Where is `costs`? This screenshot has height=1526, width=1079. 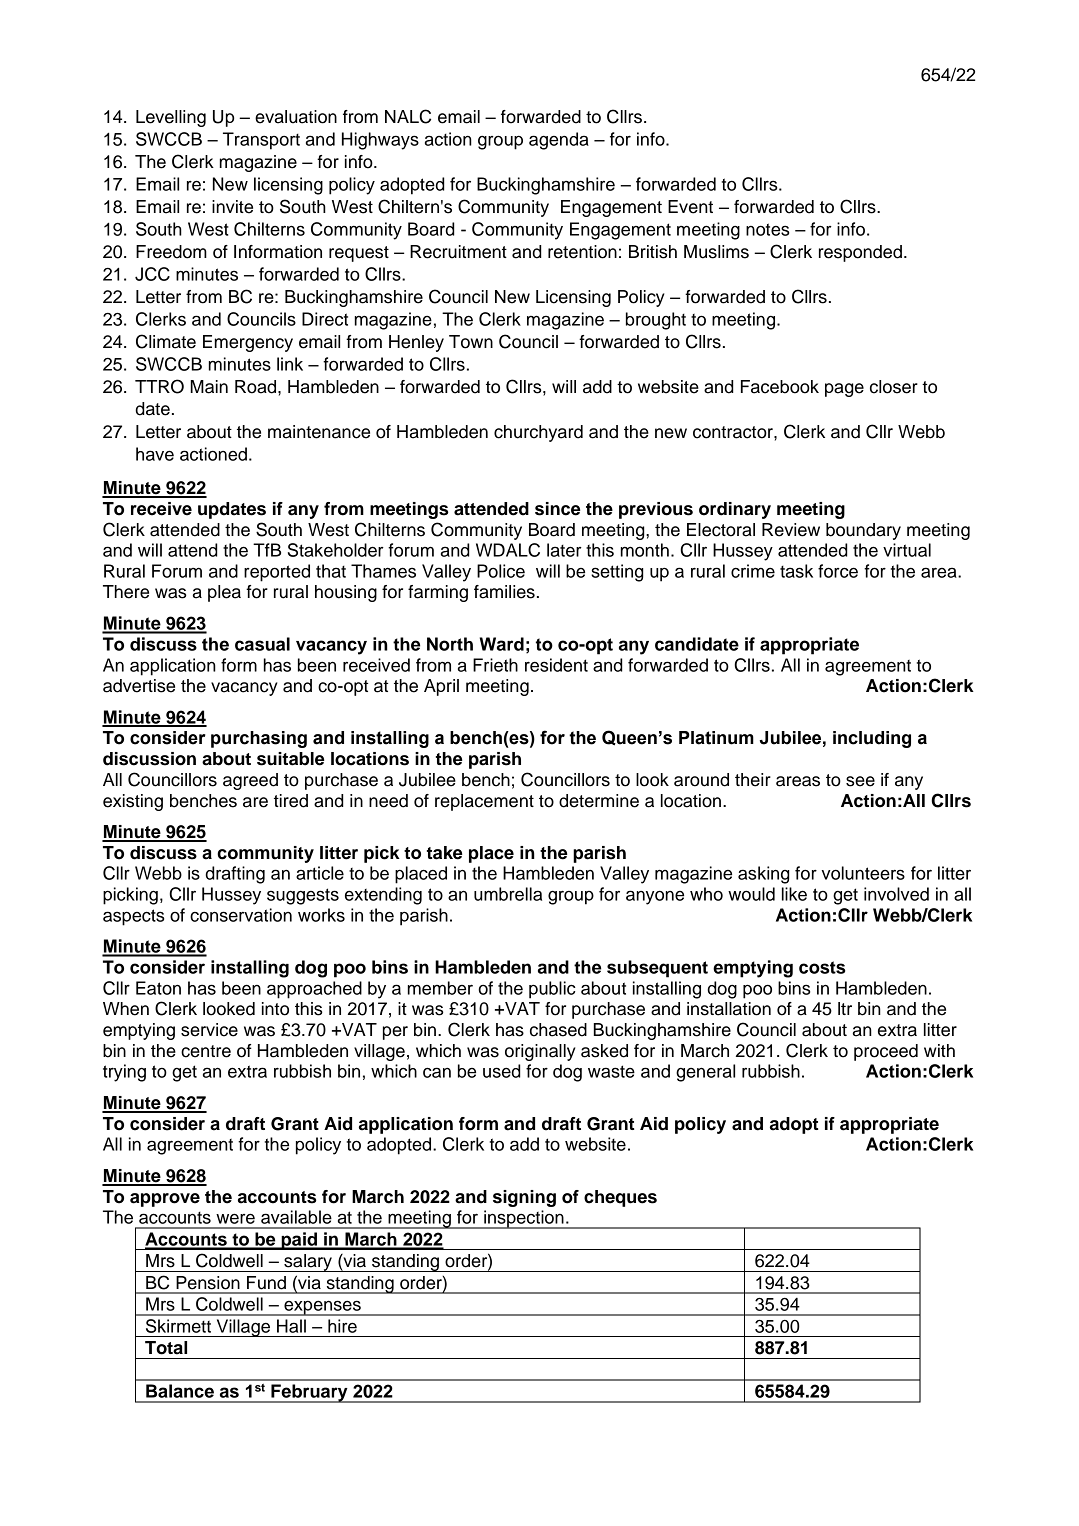
costs is located at coordinates (822, 967).
